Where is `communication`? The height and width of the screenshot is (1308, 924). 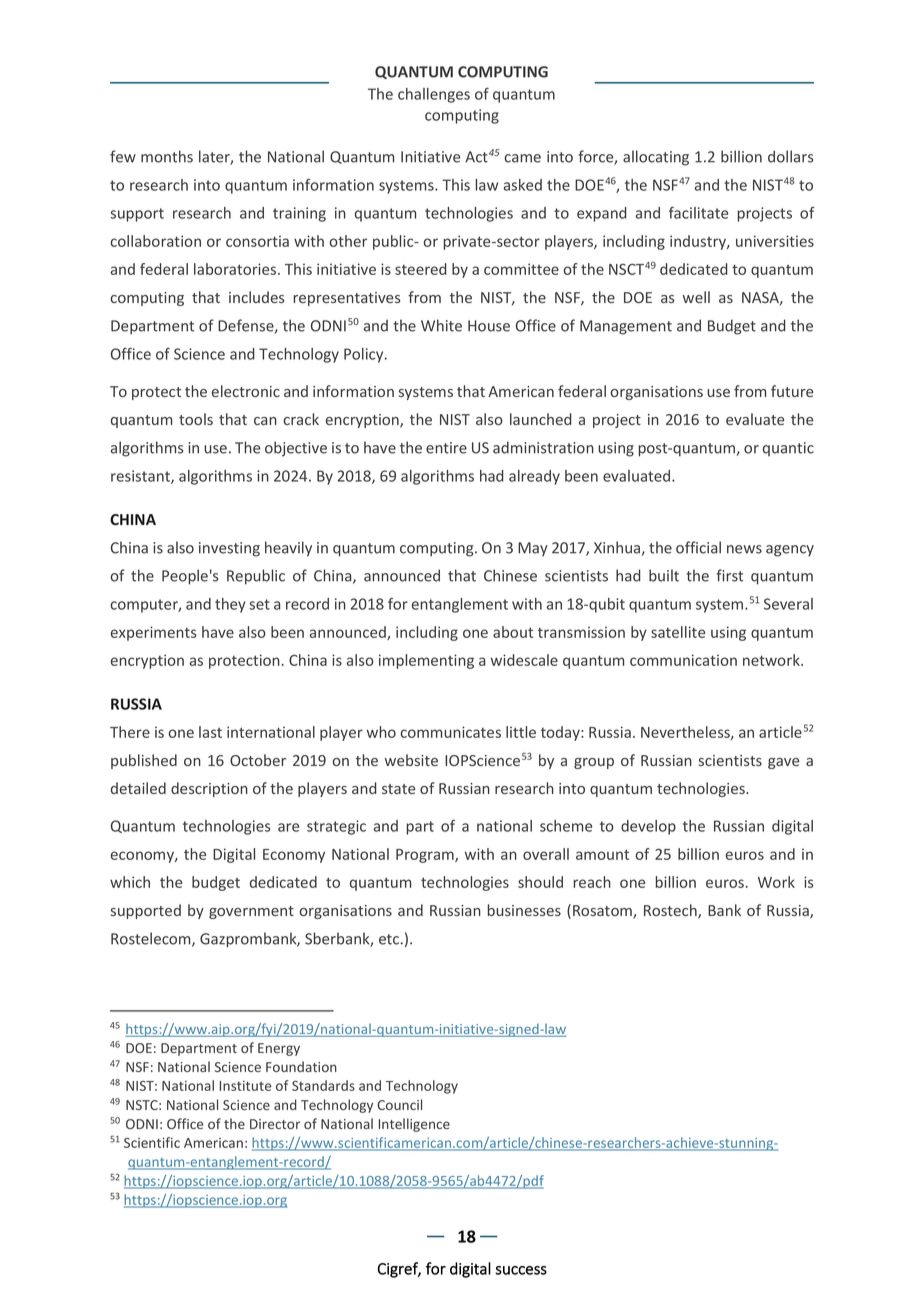 communication is located at coordinates (683, 660).
